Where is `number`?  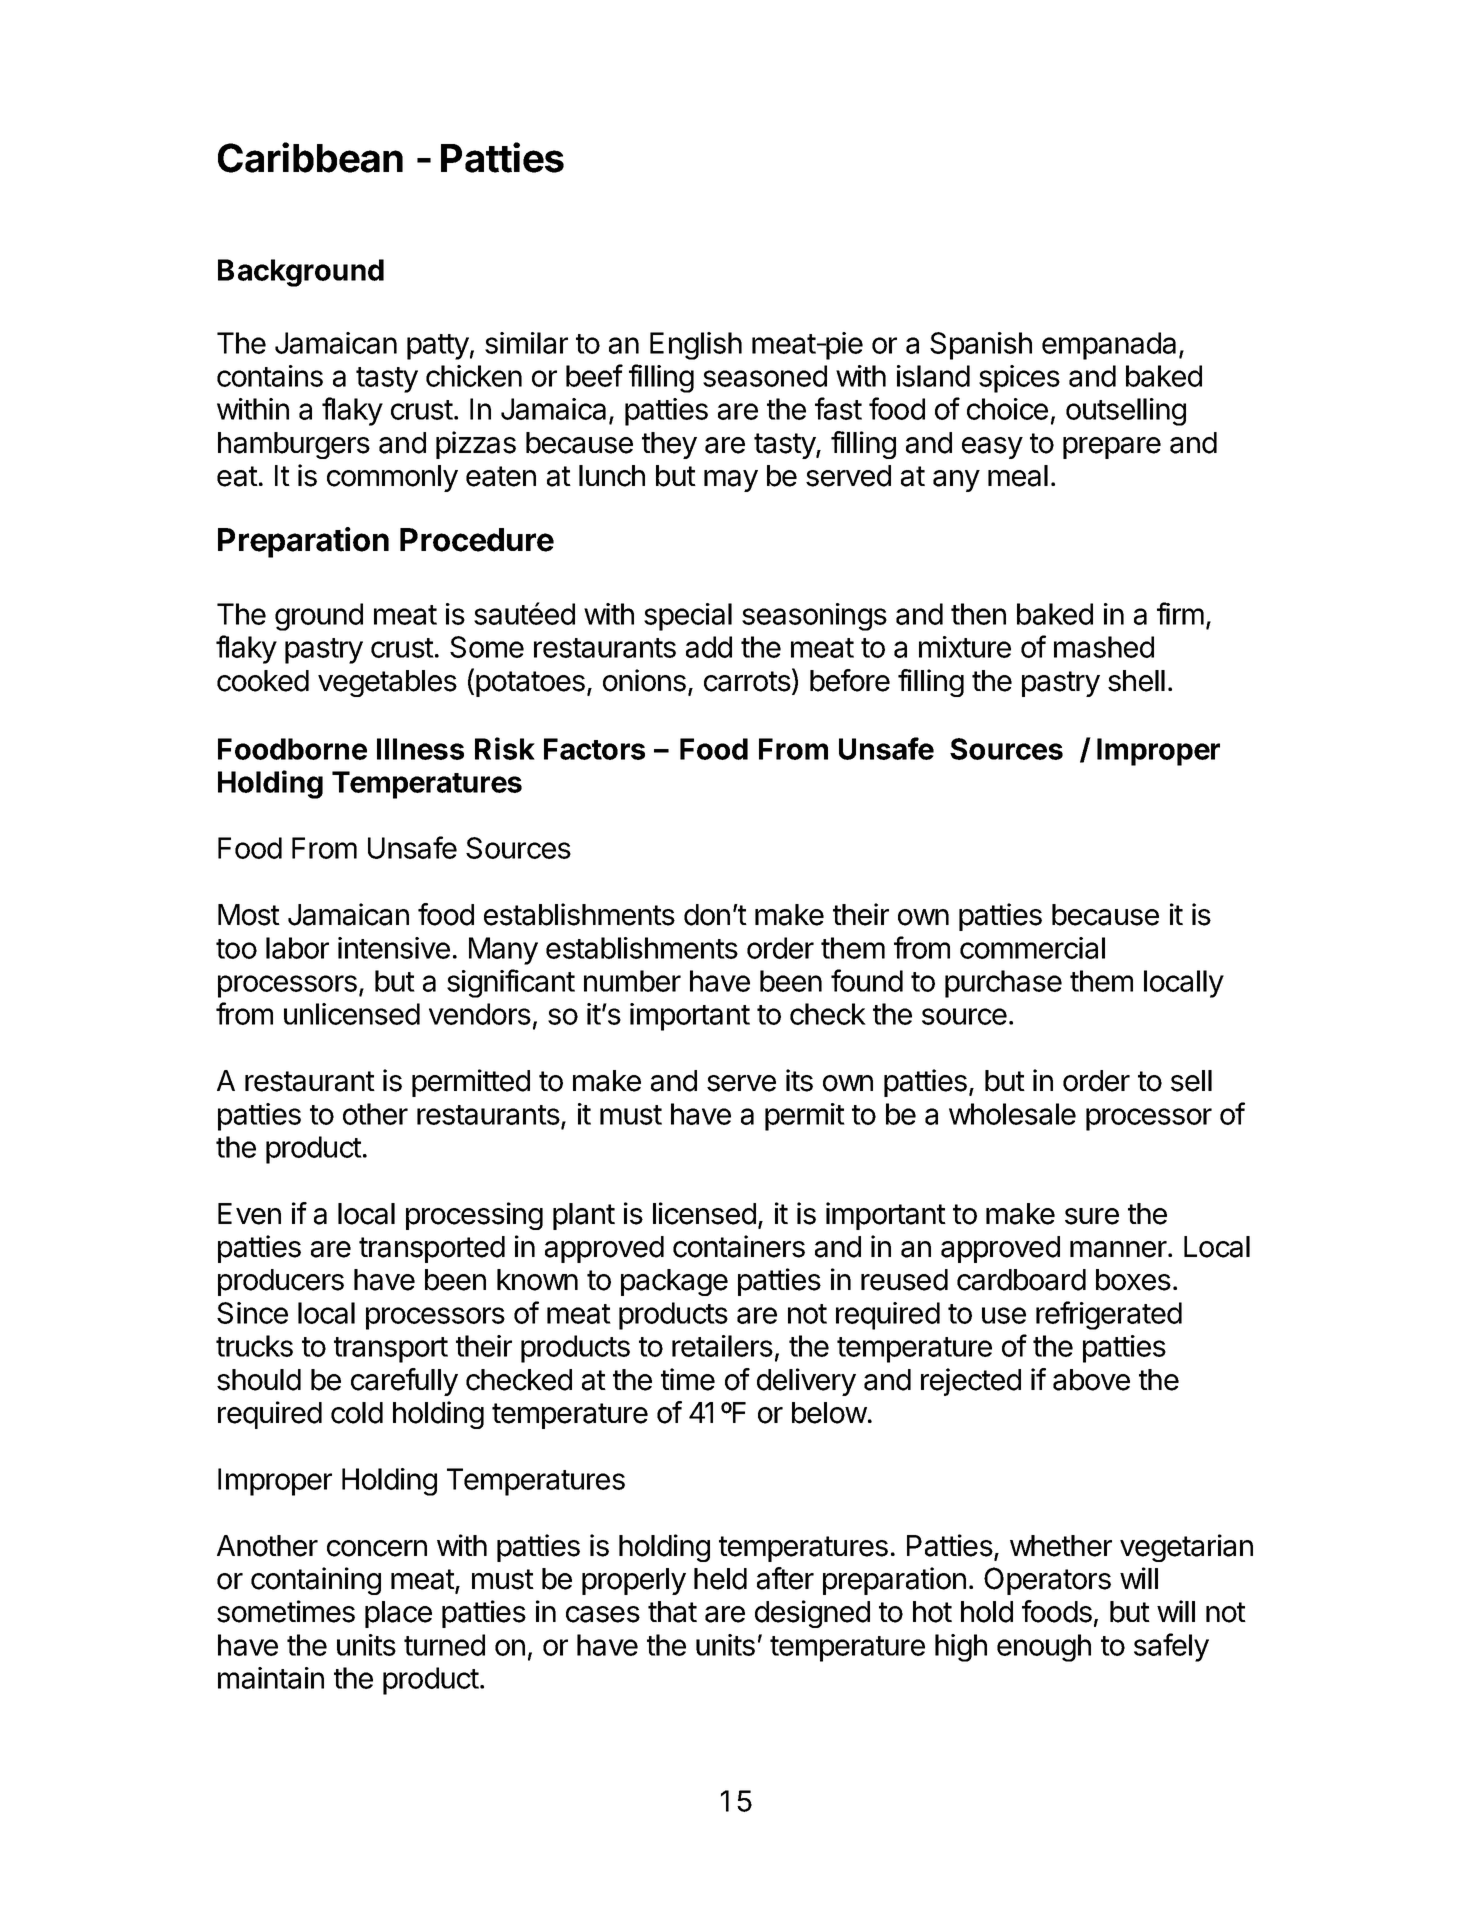 number is located at coordinates (632, 981).
